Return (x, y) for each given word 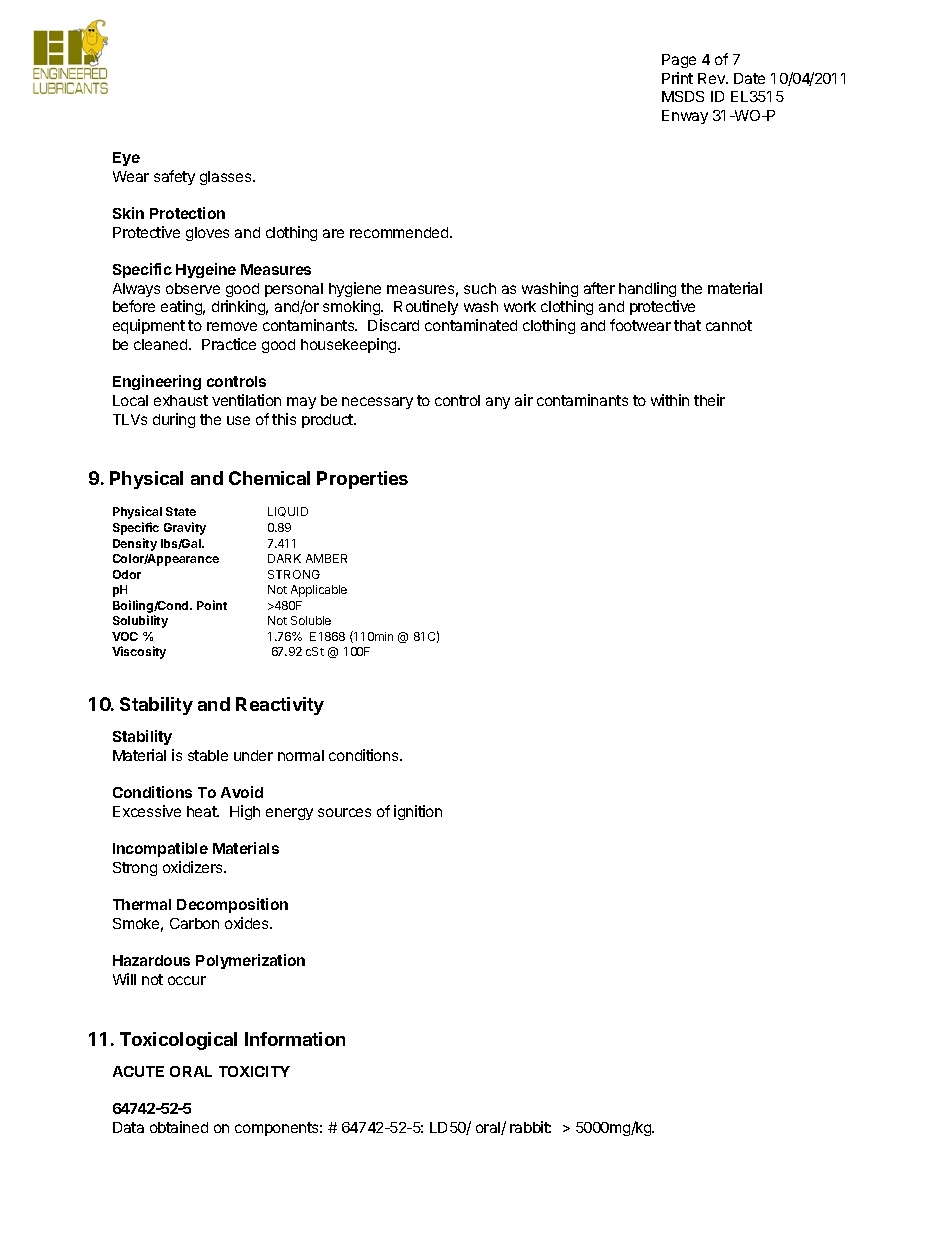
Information (295, 1039)
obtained (179, 1127)
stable (208, 755)
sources (344, 812)
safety (174, 177)
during (174, 420)
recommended (400, 232)
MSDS (683, 96)
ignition (418, 812)
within (670, 400)
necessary (377, 403)
